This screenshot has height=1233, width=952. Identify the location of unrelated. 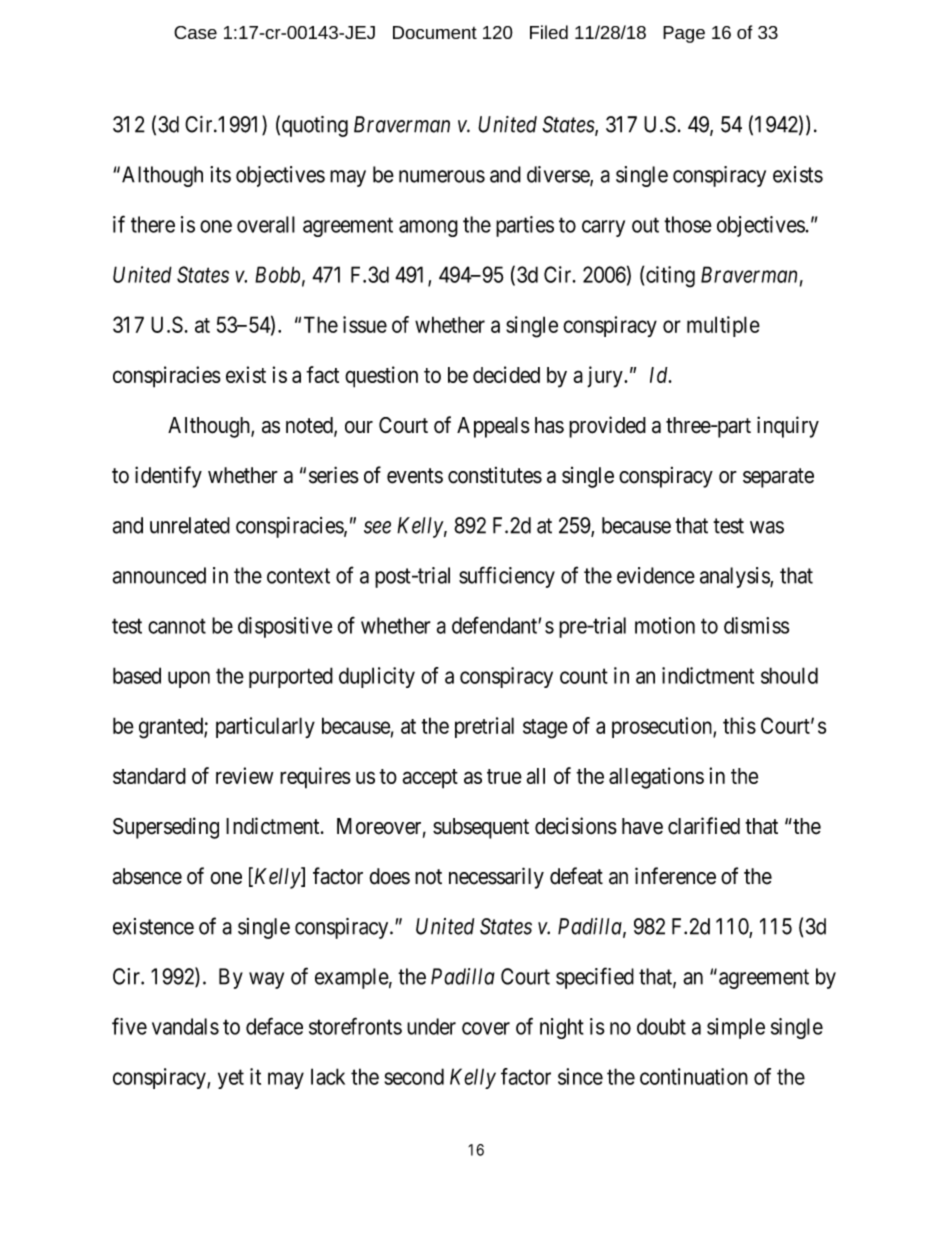
(190, 525).
